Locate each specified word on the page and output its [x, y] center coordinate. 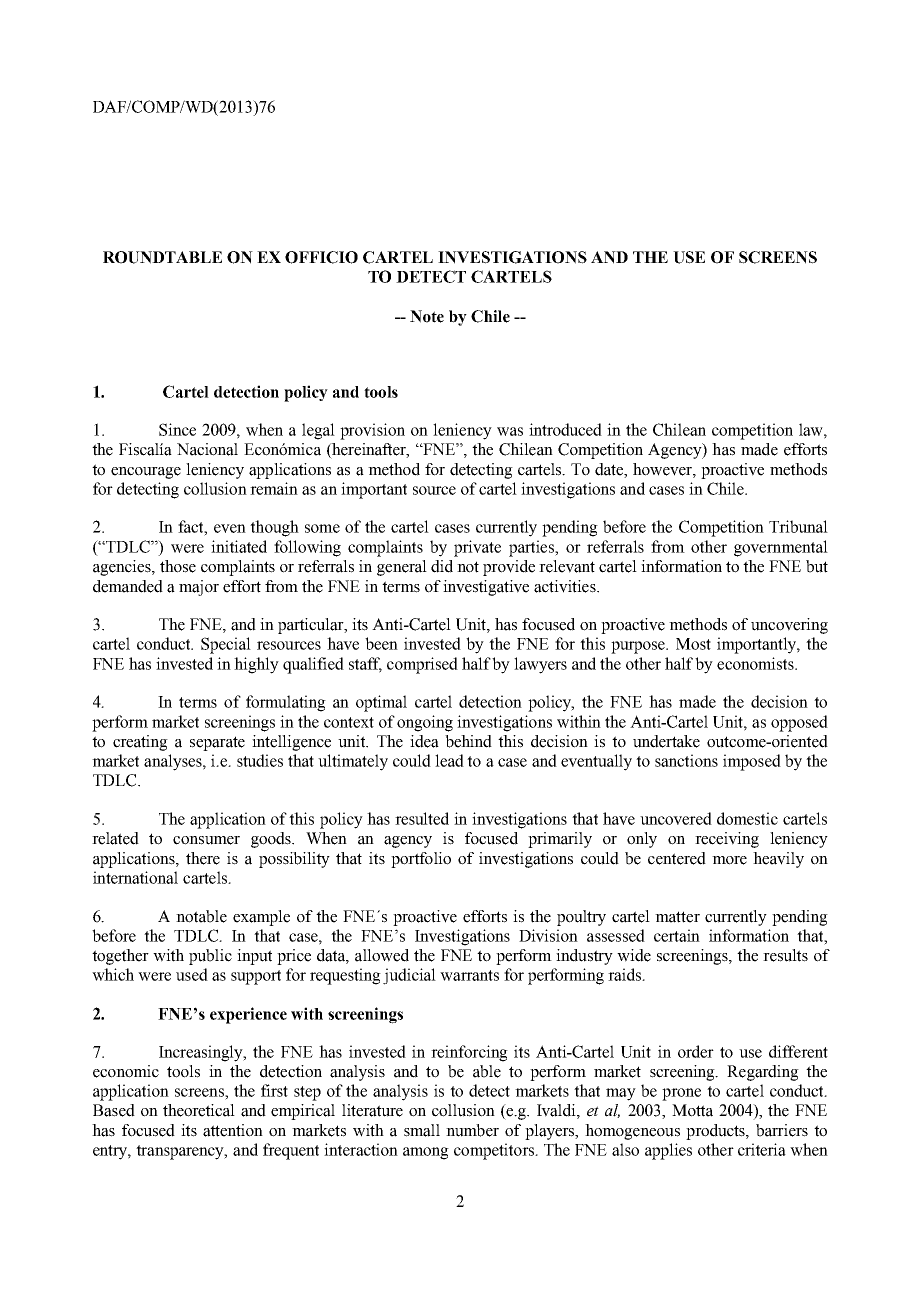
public [210, 957]
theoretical [199, 1110]
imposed [752, 762]
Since [177, 429]
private [477, 548]
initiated [239, 546]
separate [217, 743]
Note [427, 316]
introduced [565, 429]
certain [677, 935]
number [472, 1130]
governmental [781, 548]
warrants [469, 975]
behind [468, 741]
